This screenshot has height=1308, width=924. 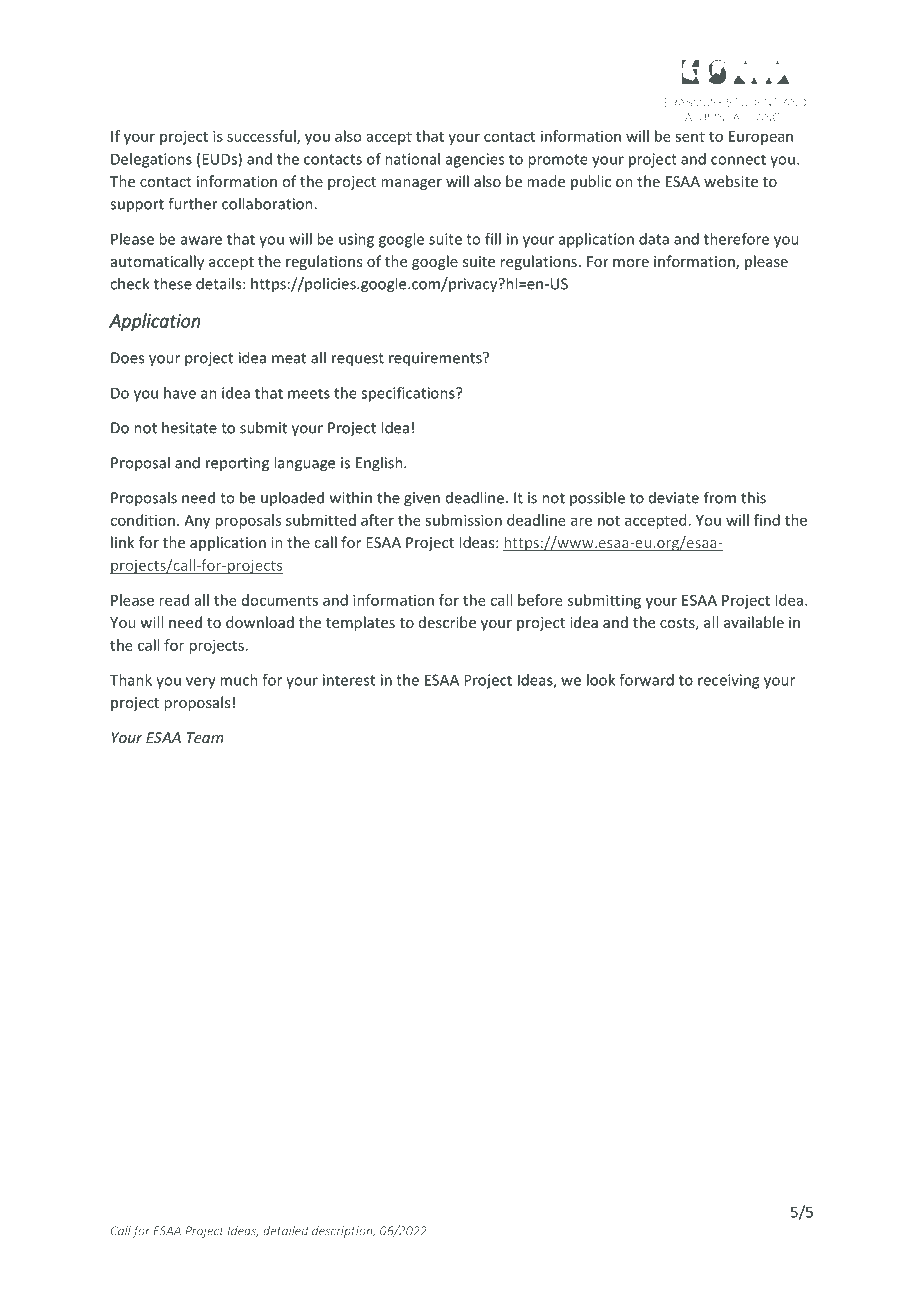 I want to click on receiving, so click(x=728, y=681).
